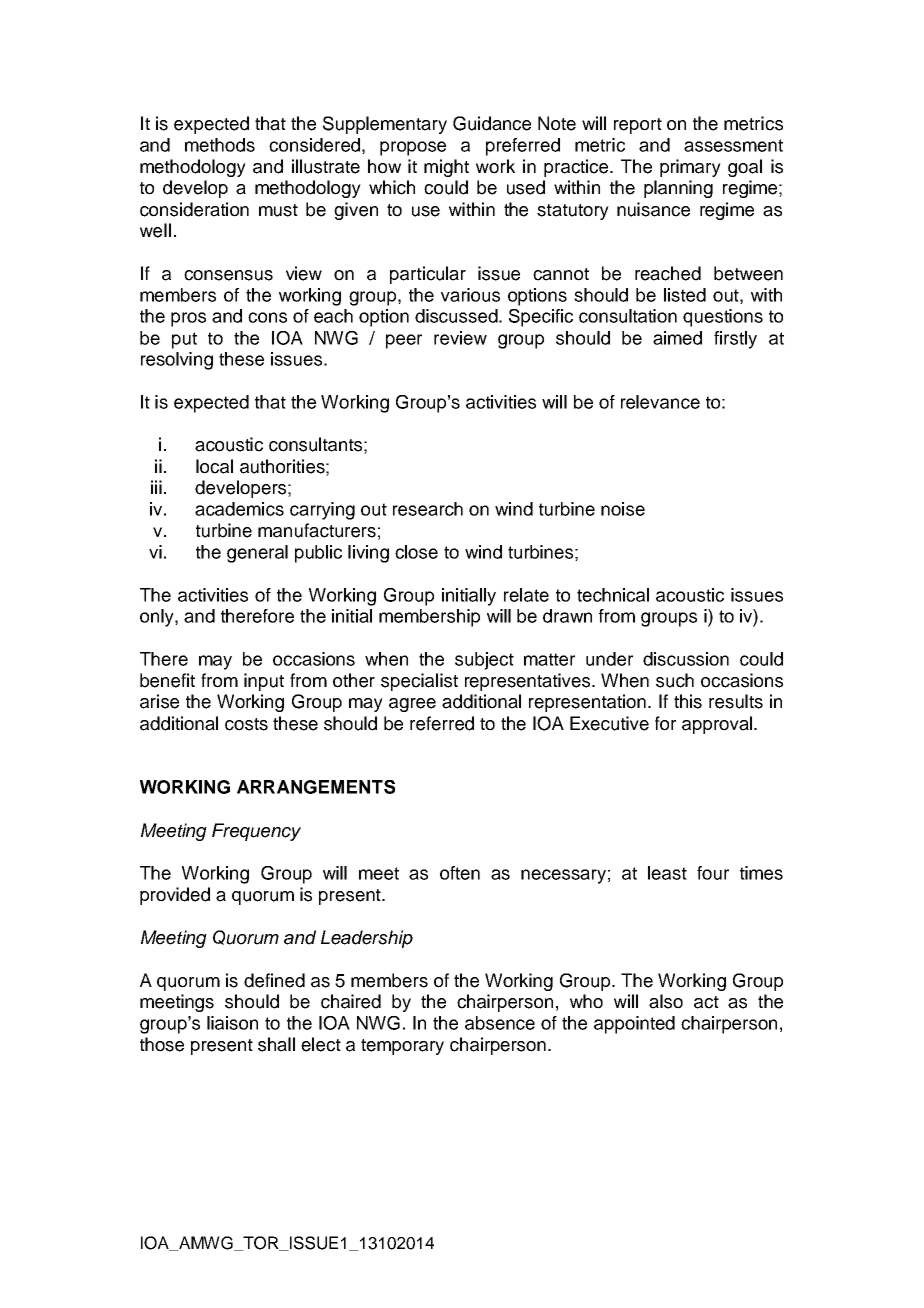 The width and height of the screenshot is (924, 1308). Describe the element at coordinates (416, 552) in the screenshot. I see `close` at that location.
